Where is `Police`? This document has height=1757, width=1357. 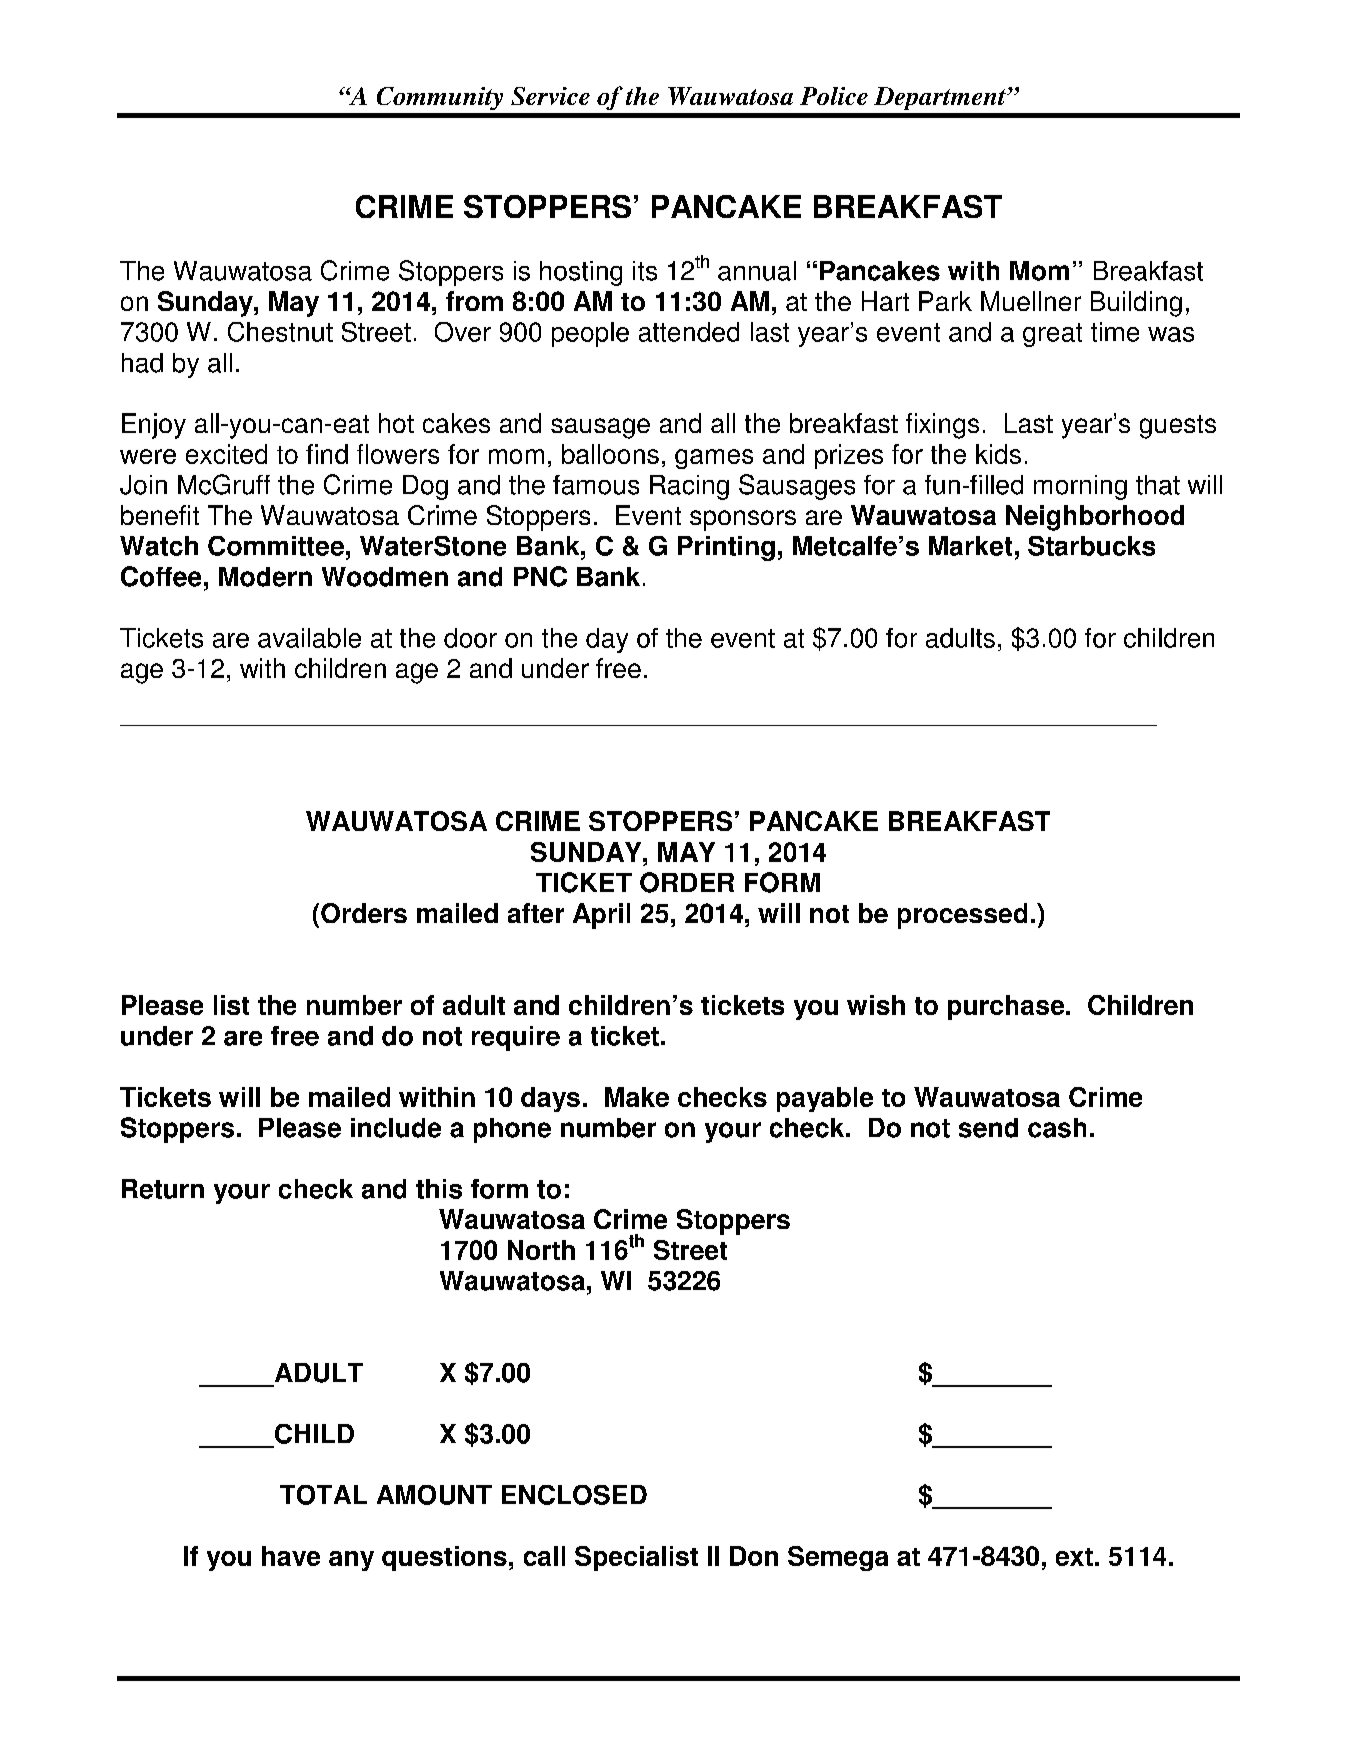 Police is located at coordinates (834, 96).
